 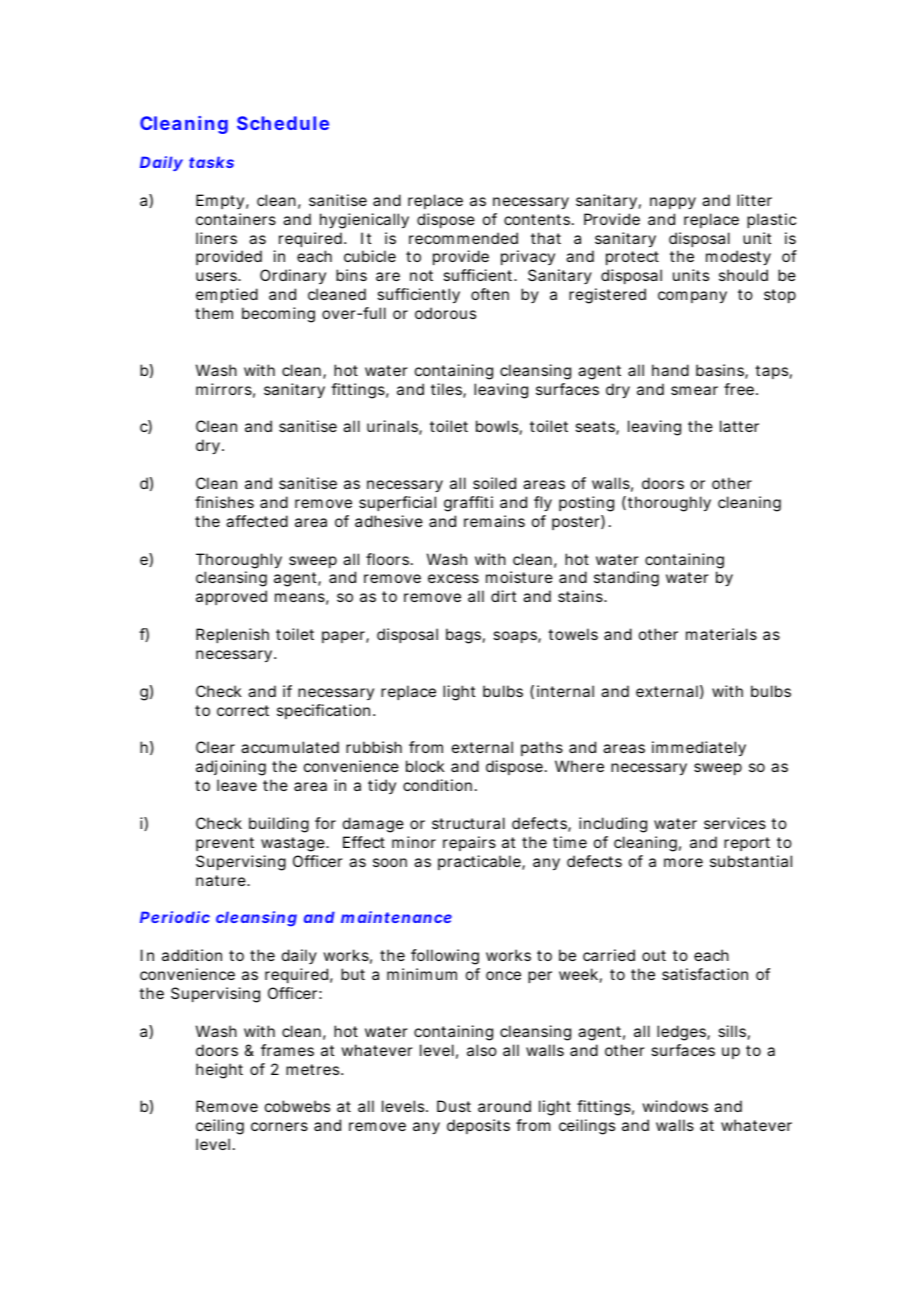 I want to click on condition, so click(x=437, y=785).
